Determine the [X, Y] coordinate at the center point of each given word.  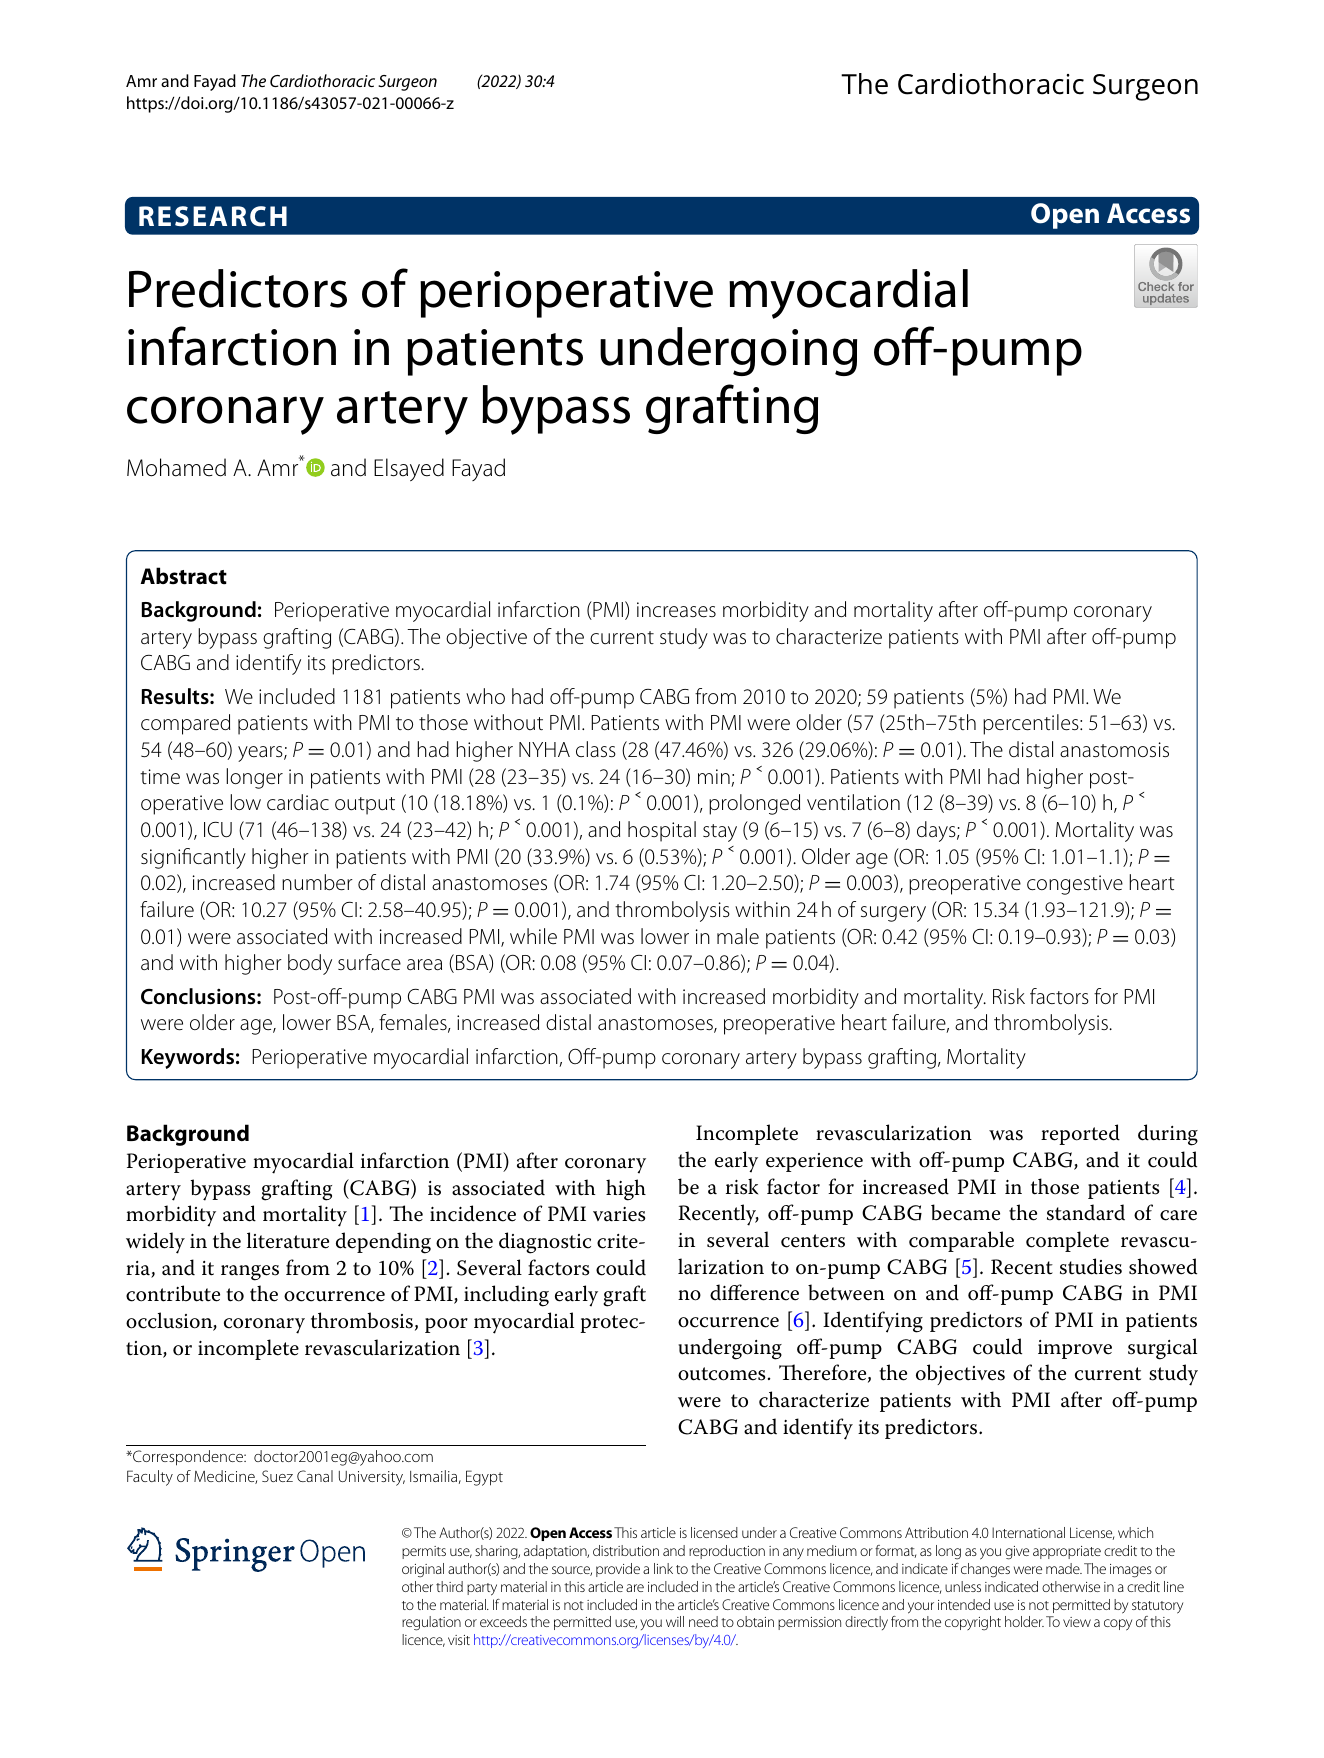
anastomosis [1114, 749]
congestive [1075, 885]
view [1077, 1622]
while [533, 936]
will [675, 1621]
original [423, 1570]
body [310, 964]
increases [676, 610]
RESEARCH [213, 216]
